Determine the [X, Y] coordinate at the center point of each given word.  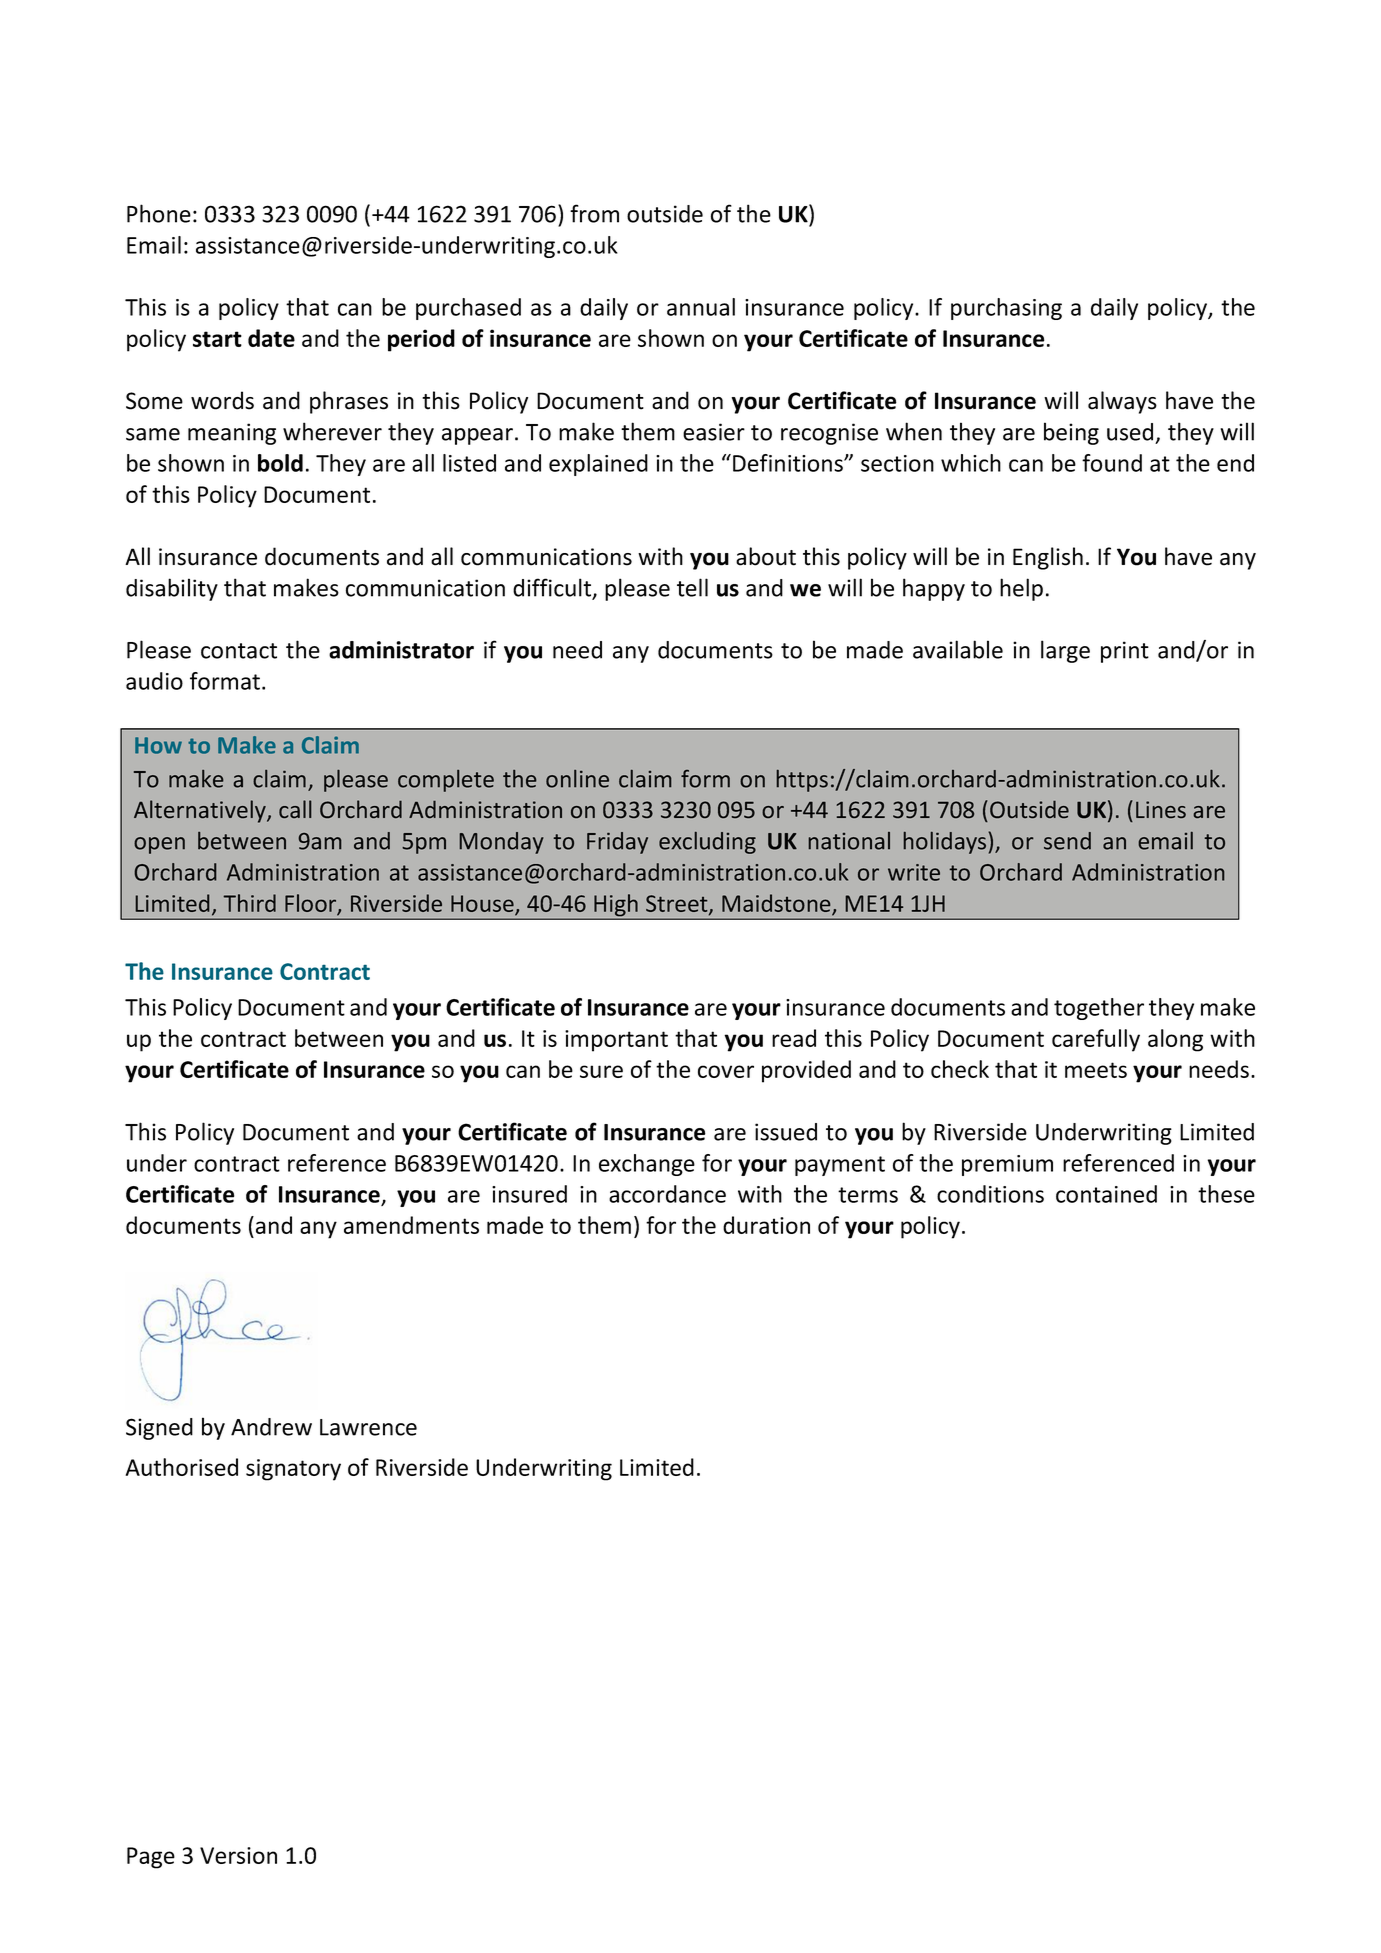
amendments [411, 1225]
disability [172, 589]
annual [701, 307]
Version [238, 1855]
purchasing [1006, 309]
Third [249, 903]
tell [692, 587]
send [1067, 841]
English [1048, 558]
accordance [667, 1194]
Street [678, 904]
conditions [990, 1194]
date [271, 338]
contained [1106, 1194]
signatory [293, 1470]
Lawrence [368, 1427]
